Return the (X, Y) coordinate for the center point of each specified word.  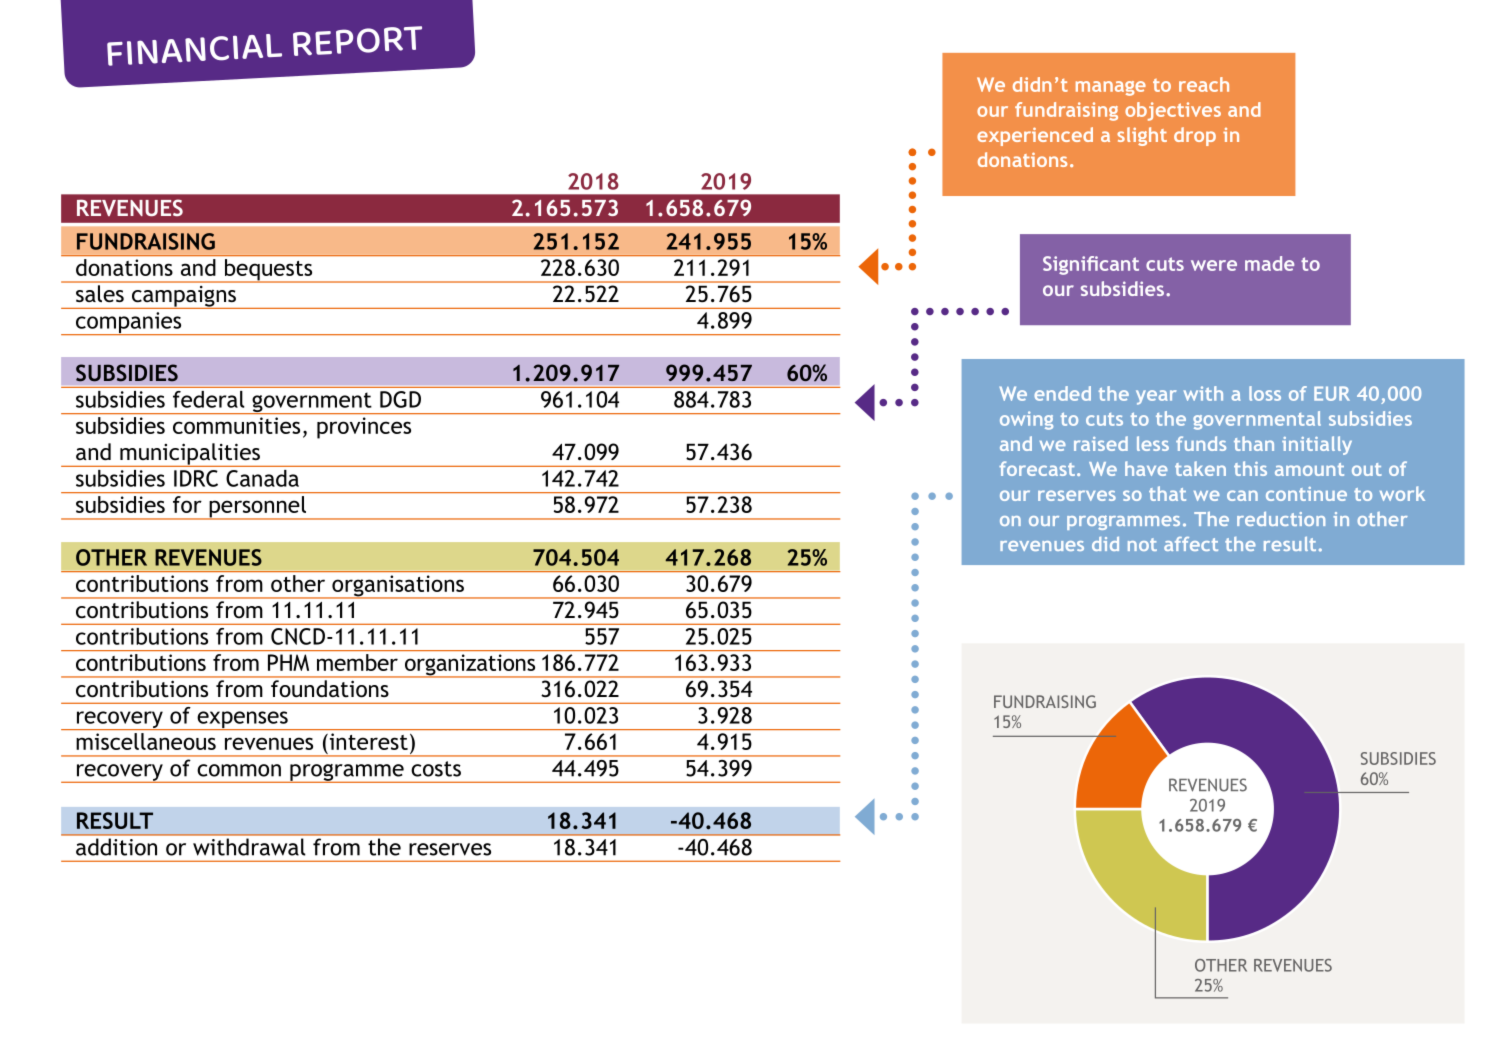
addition (116, 847)
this (1250, 468)
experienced (1035, 136)
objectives (1173, 111)
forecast (1037, 468)
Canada (262, 478)
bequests (269, 271)
